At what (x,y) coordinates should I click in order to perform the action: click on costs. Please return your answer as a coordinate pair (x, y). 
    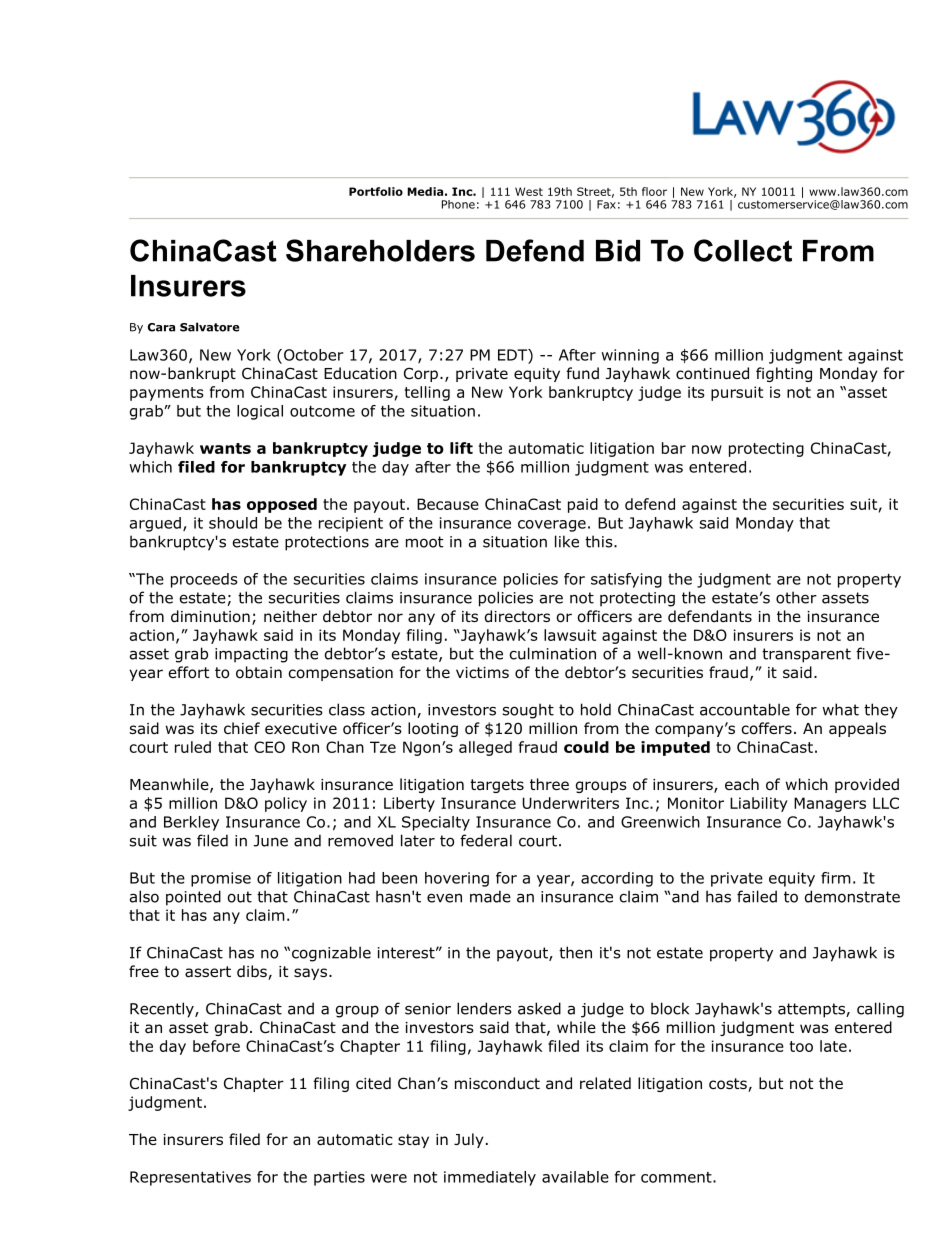
    Looking at the image, I should click on (729, 1085).
